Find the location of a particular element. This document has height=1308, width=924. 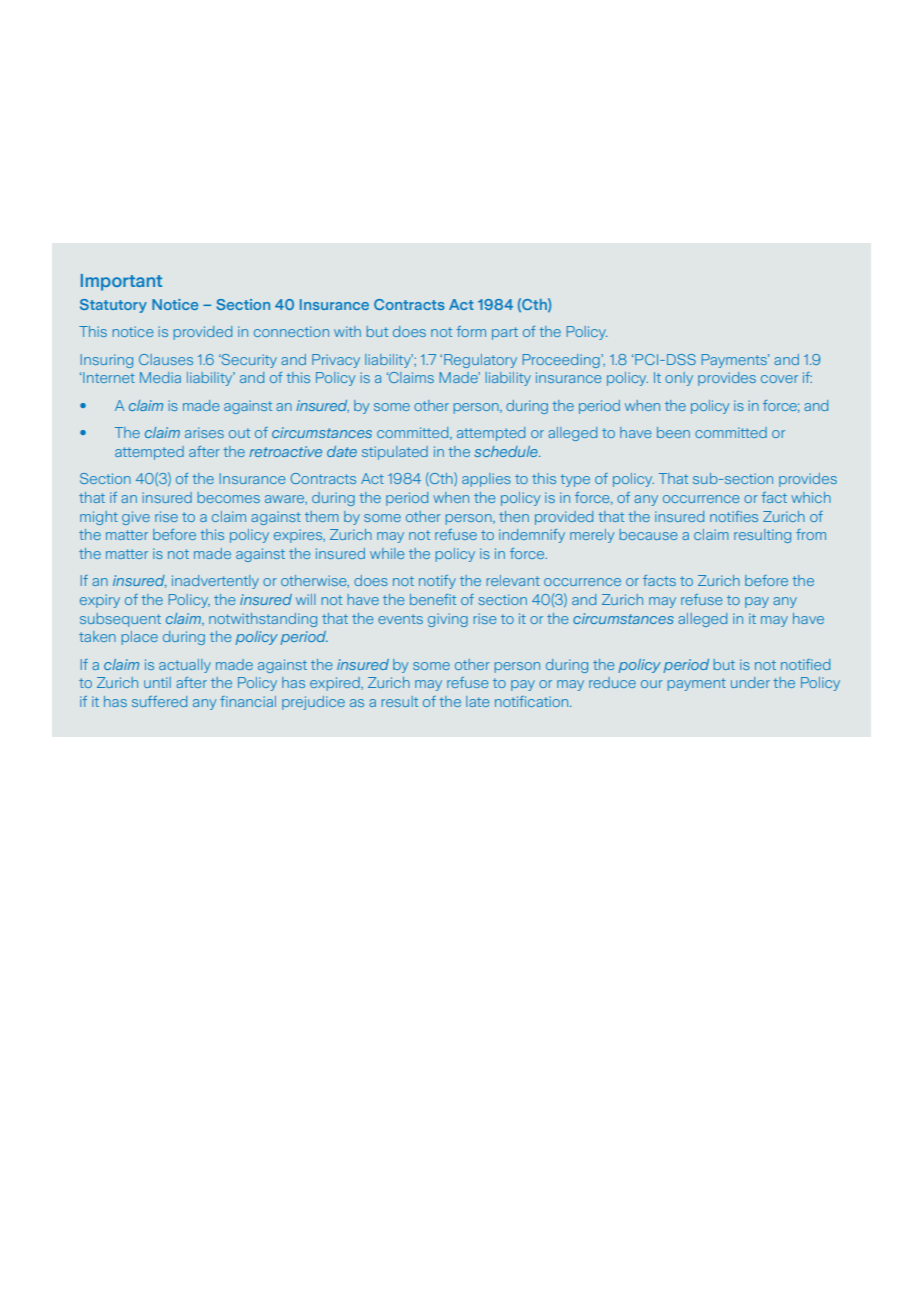

Important is located at coordinates (121, 282).
